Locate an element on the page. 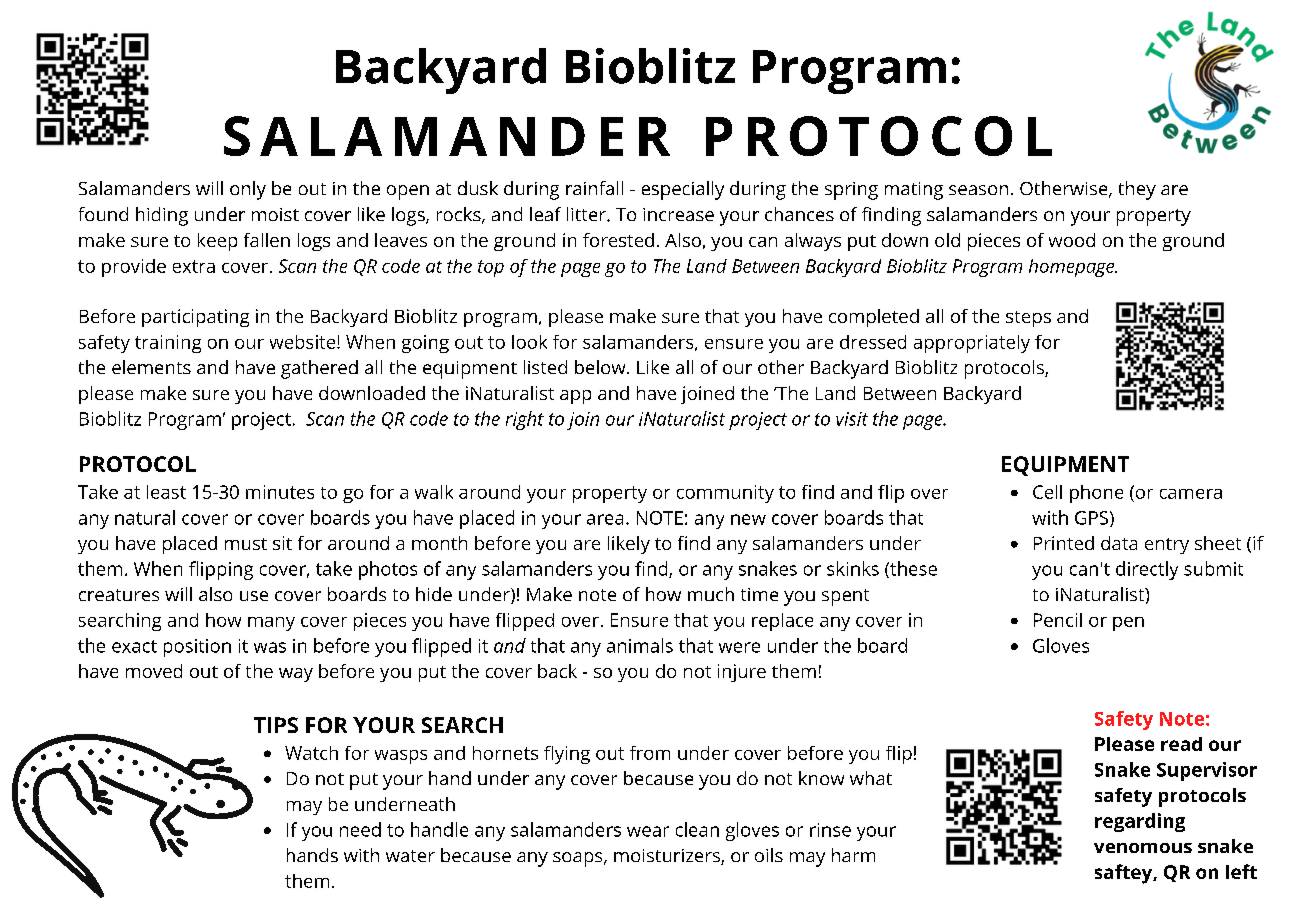 The width and height of the image is (1307, 924). gathered is located at coordinates (319, 369).
